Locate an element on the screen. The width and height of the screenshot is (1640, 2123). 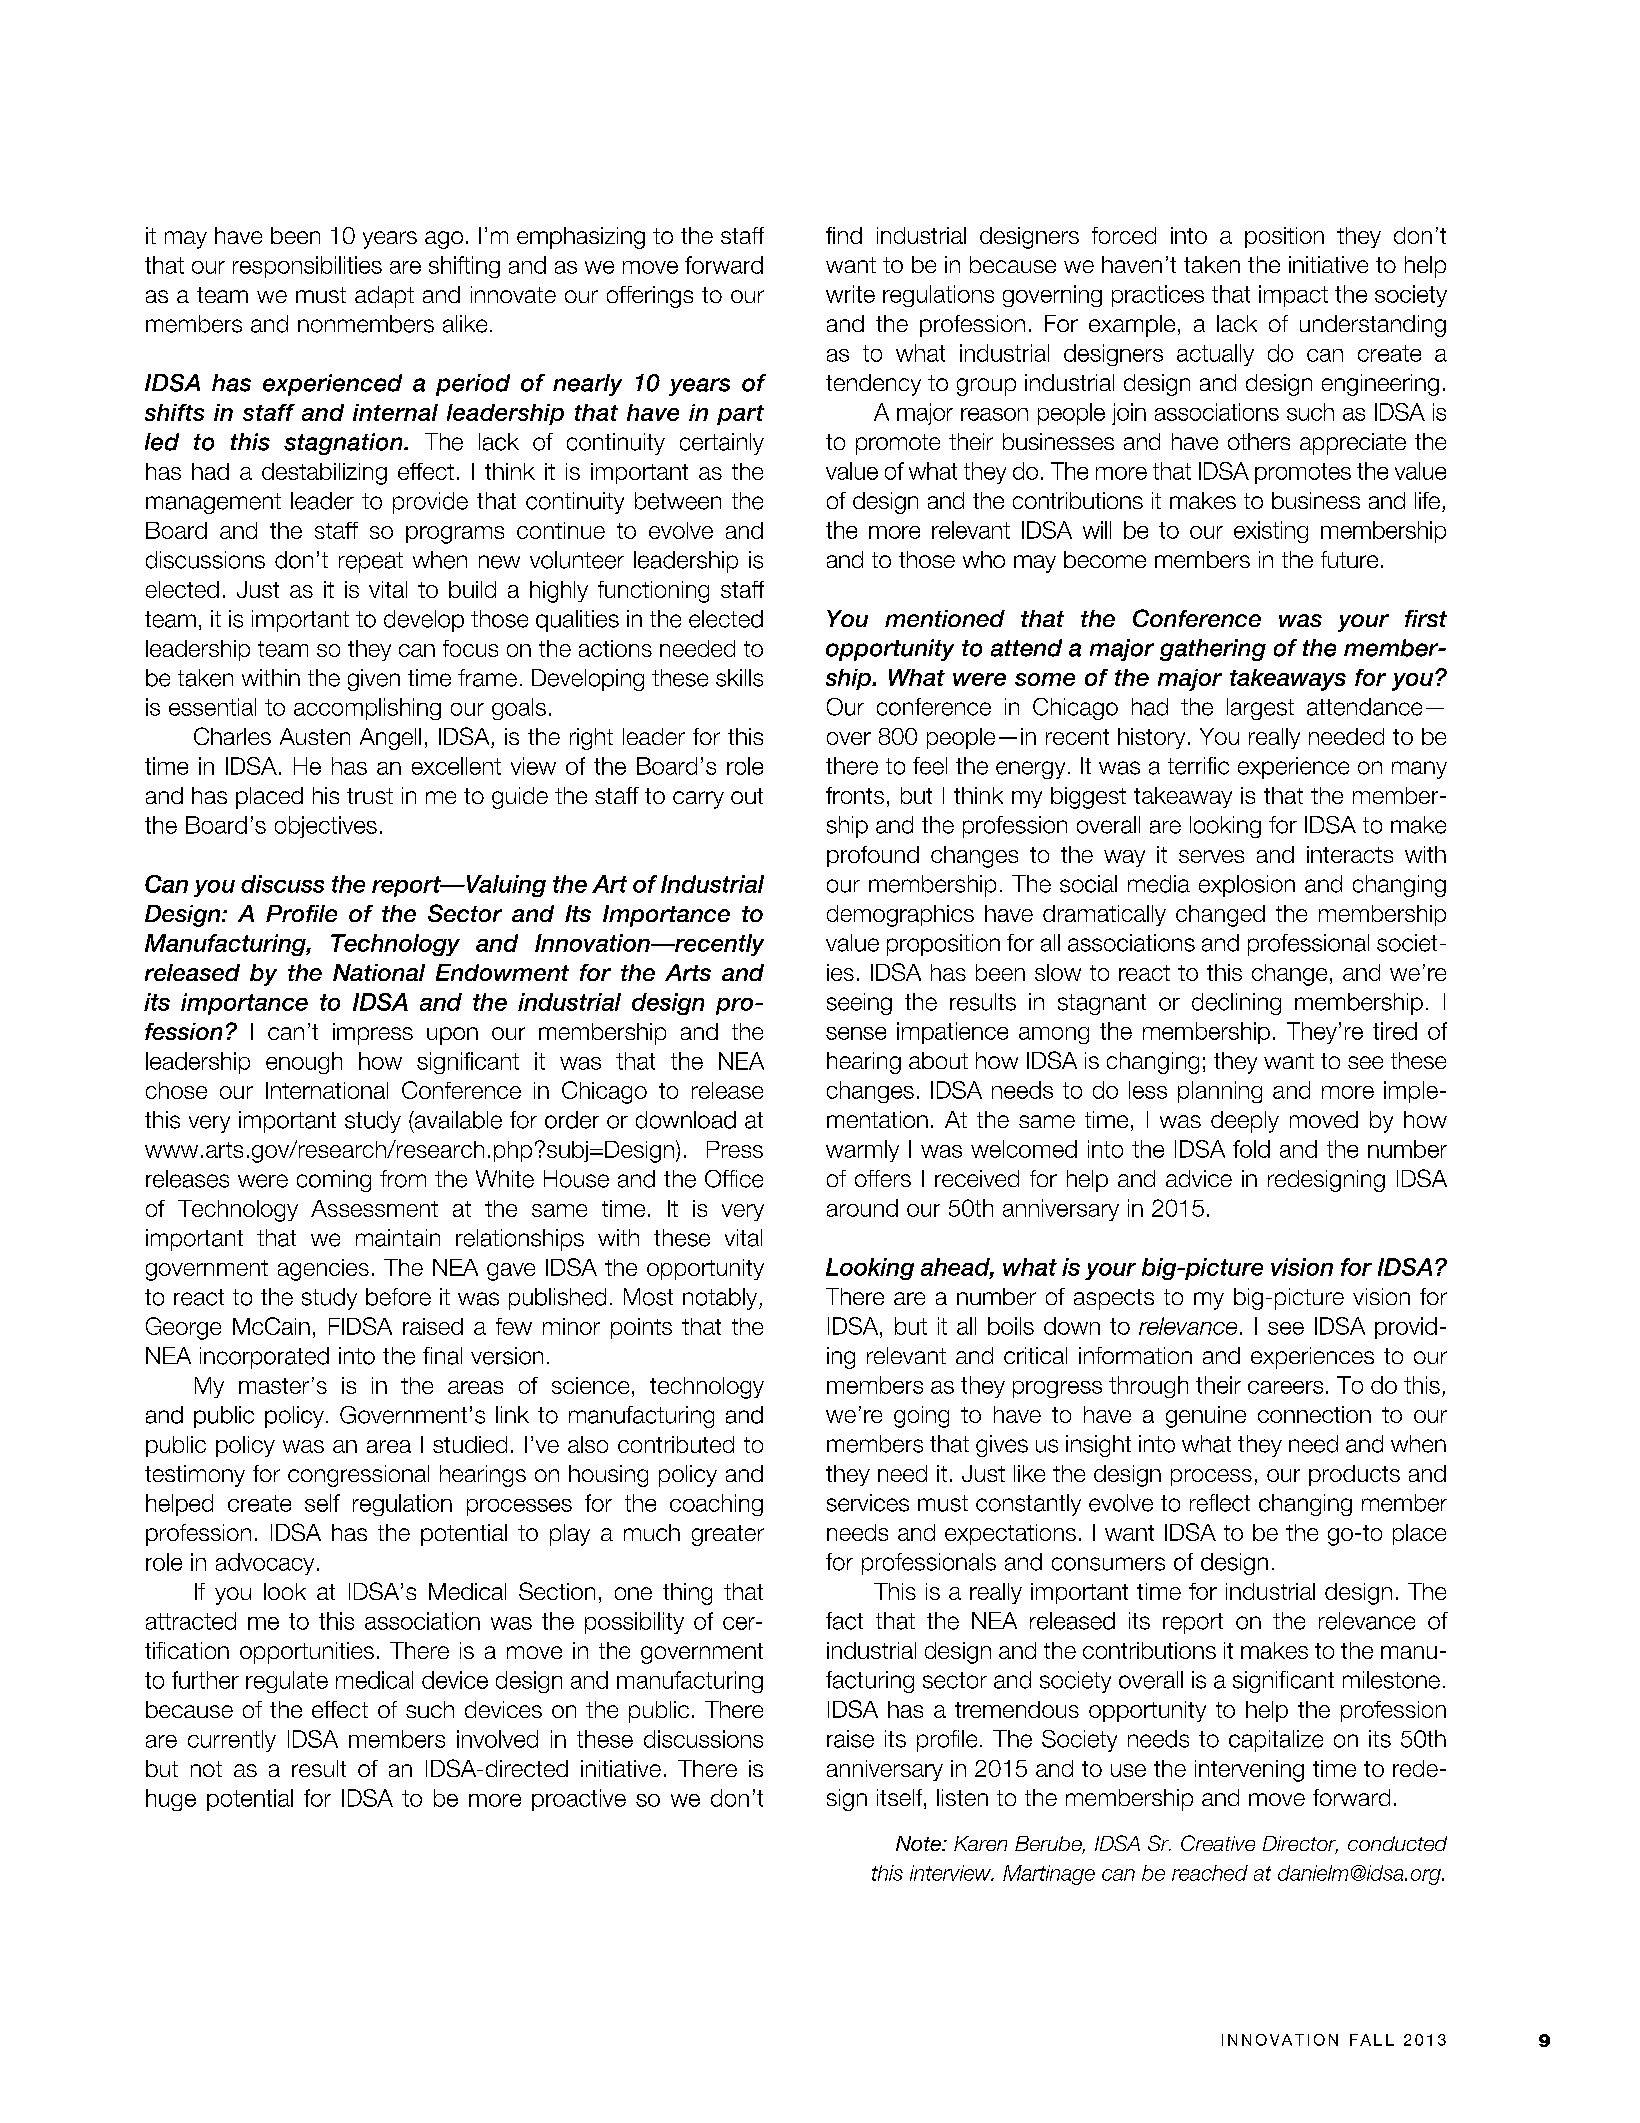
coming is located at coordinates (334, 1181).
